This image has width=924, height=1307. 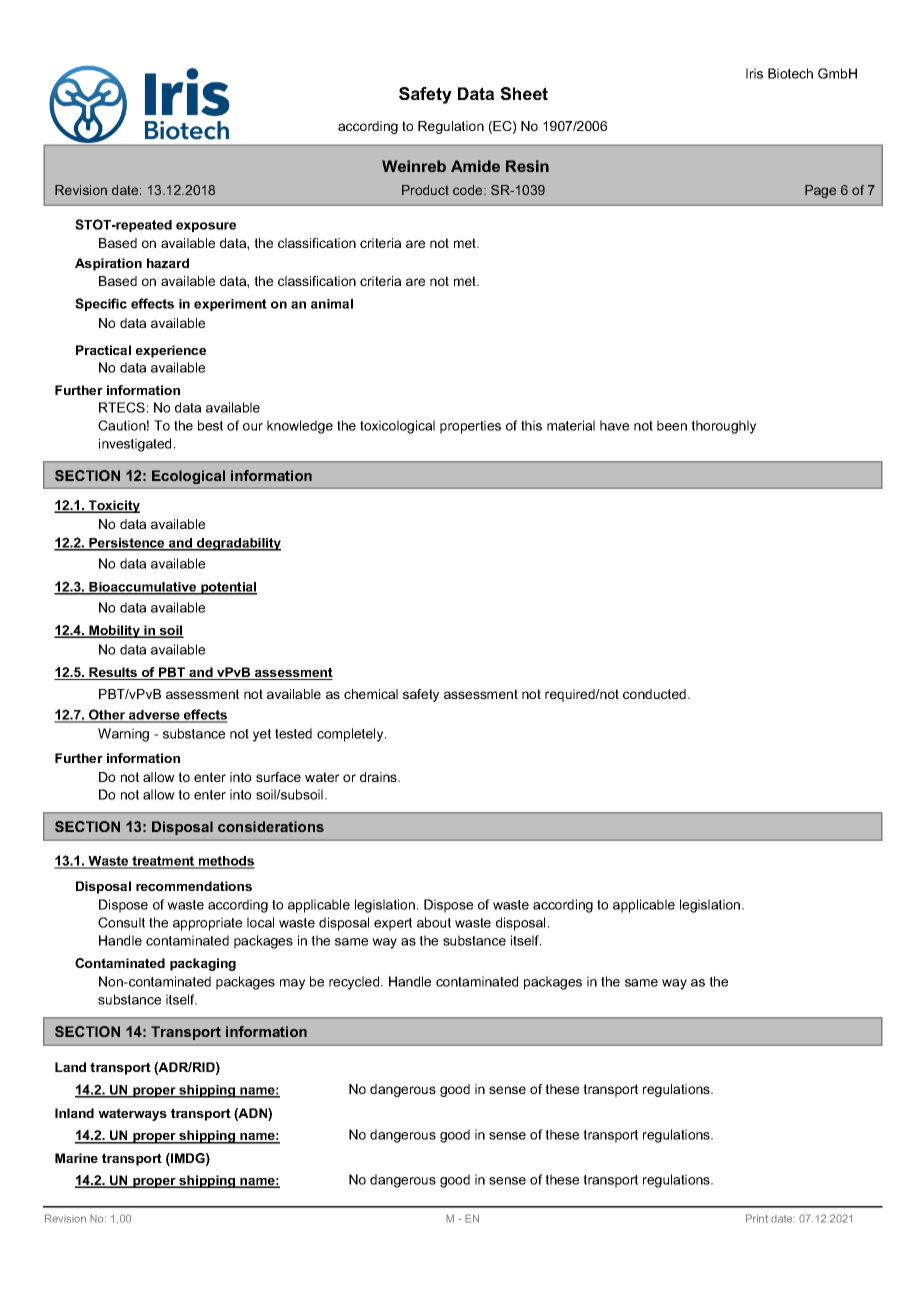 What do you see at coordinates (723, 427) in the image?
I see `thoroughly` at bounding box center [723, 427].
